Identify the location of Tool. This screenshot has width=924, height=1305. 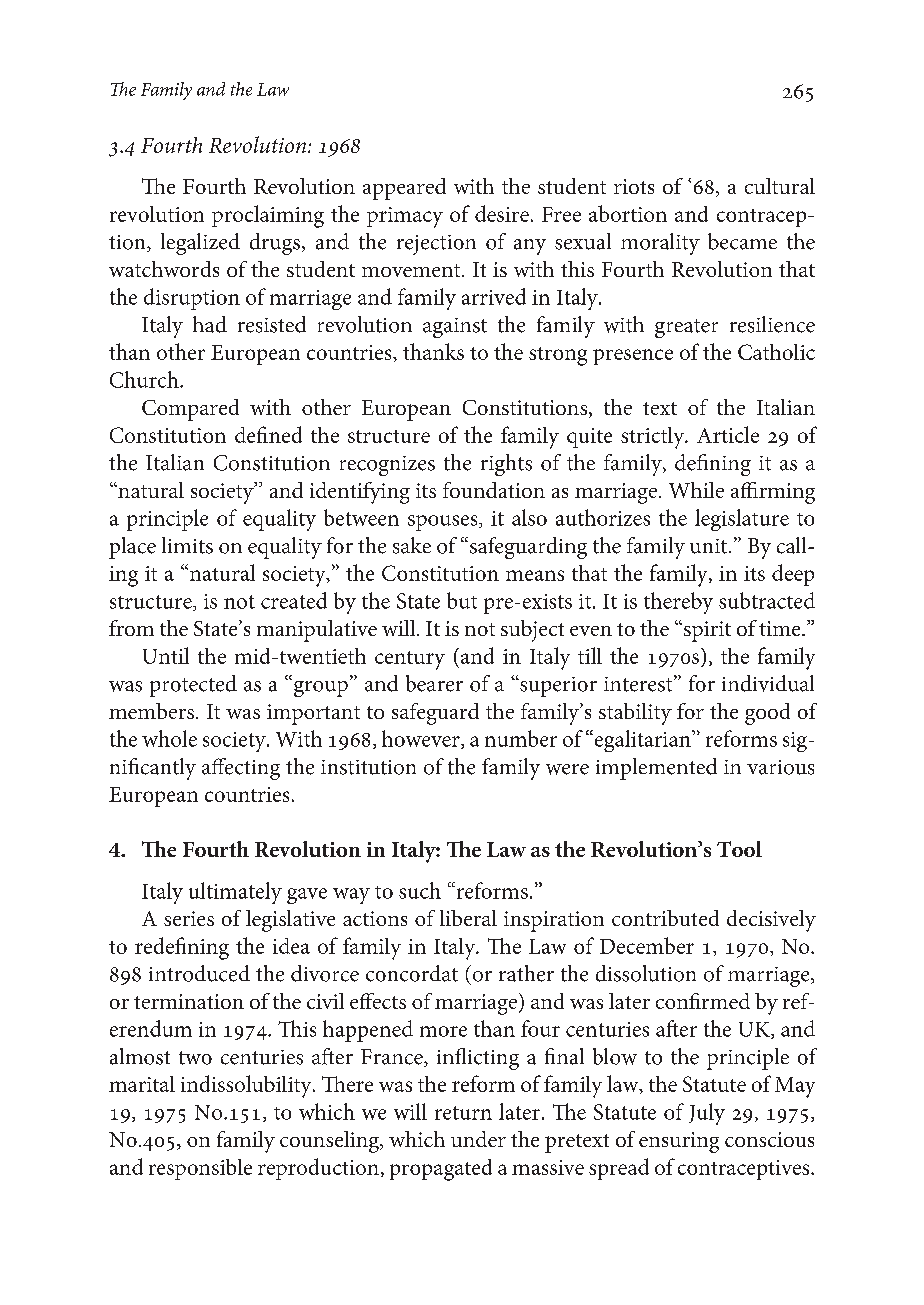
(739, 849).
